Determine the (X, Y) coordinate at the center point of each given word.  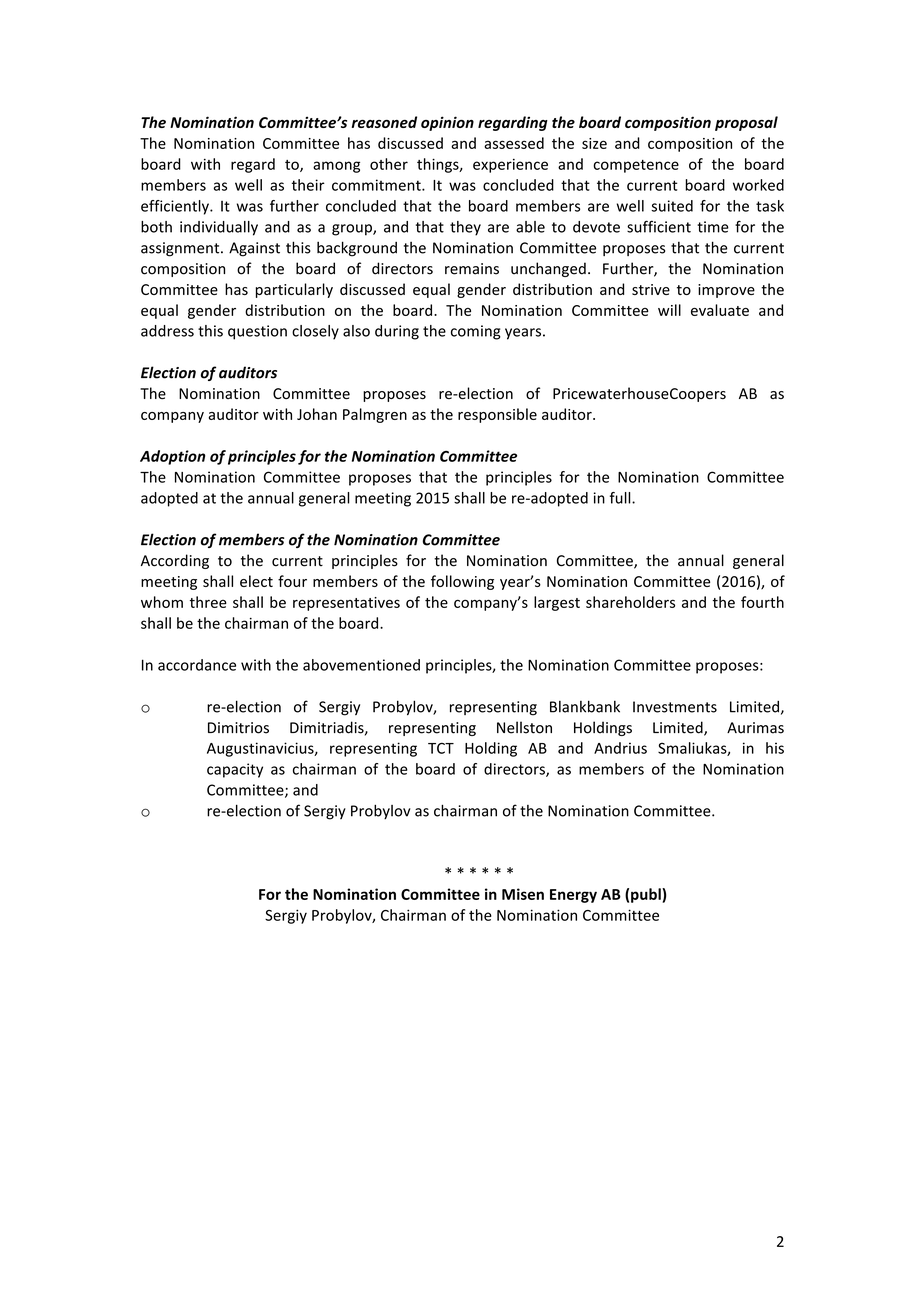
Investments (675, 707)
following (462, 582)
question (257, 332)
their (308, 185)
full (621, 498)
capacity (235, 770)
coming (476, 332)
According (175, 561)
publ (647, 895)
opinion (447, 123)
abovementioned (361, 665)
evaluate (720, 310)
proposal (746, 123)
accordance (197, 665)
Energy (573, 896)
